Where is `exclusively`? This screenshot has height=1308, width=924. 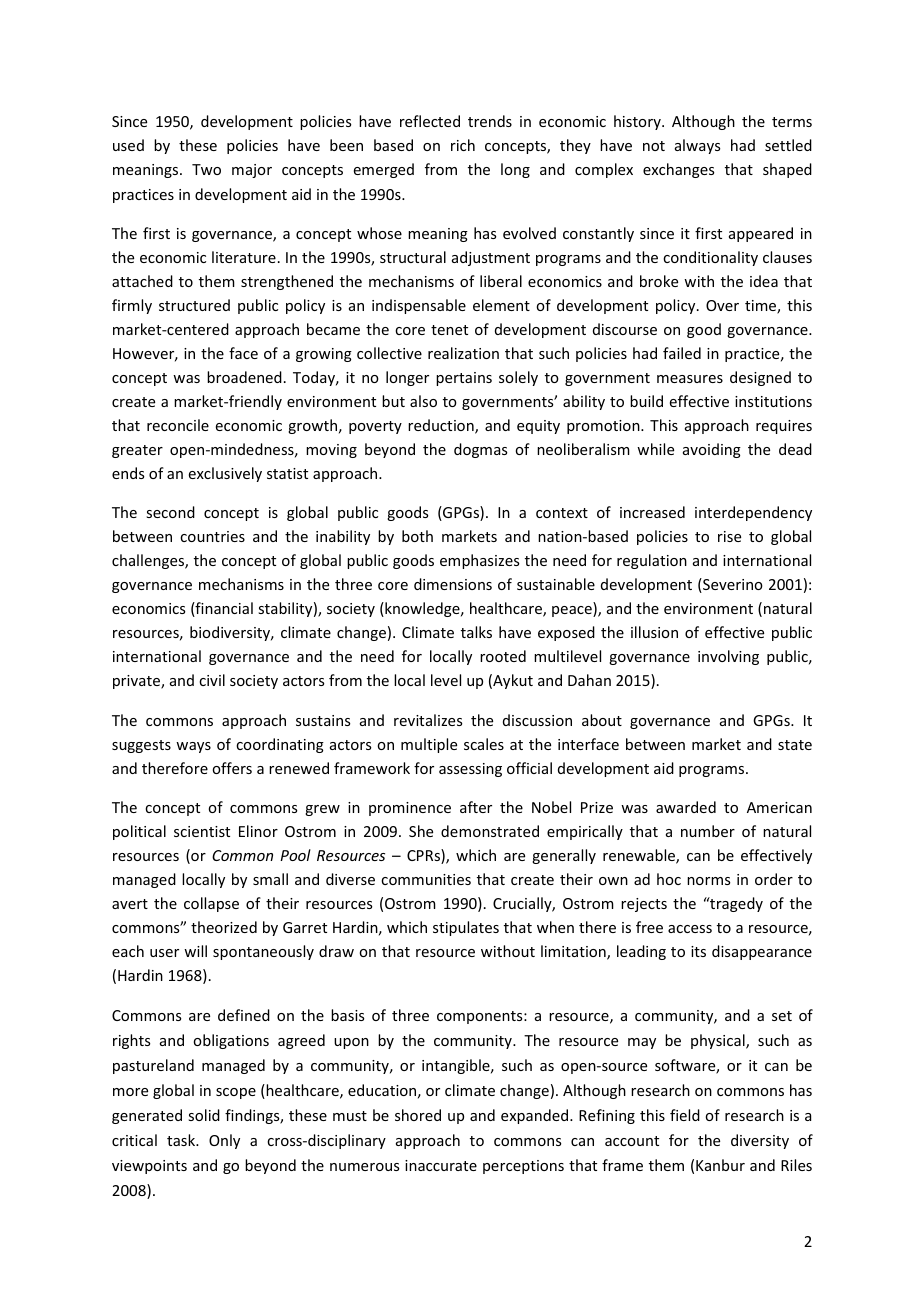
exclusively is located at coordinates (225, 474).
